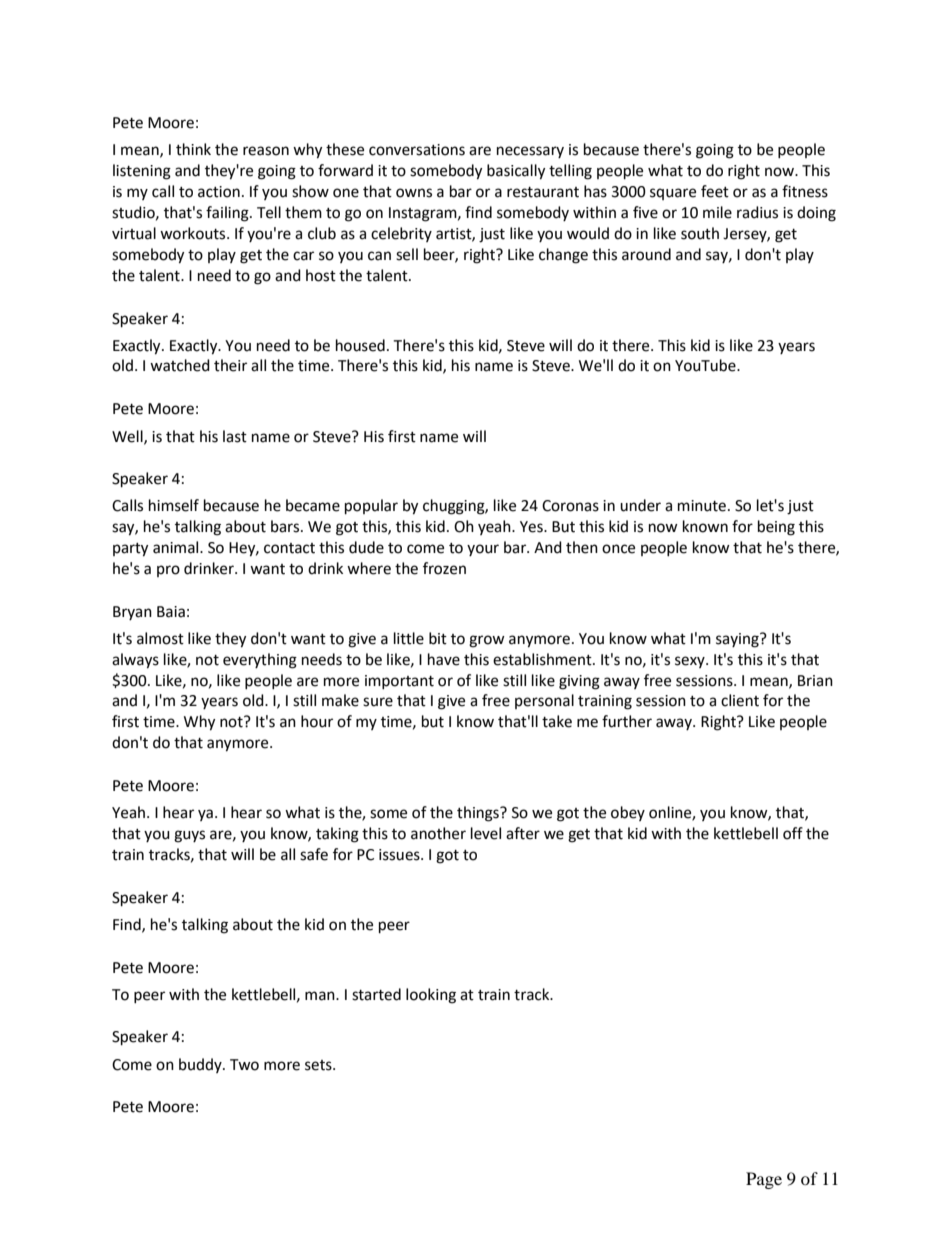  What do you see at coordinates (715, 191) in the image?
I see `feet` at bounding box center [715, 191].
